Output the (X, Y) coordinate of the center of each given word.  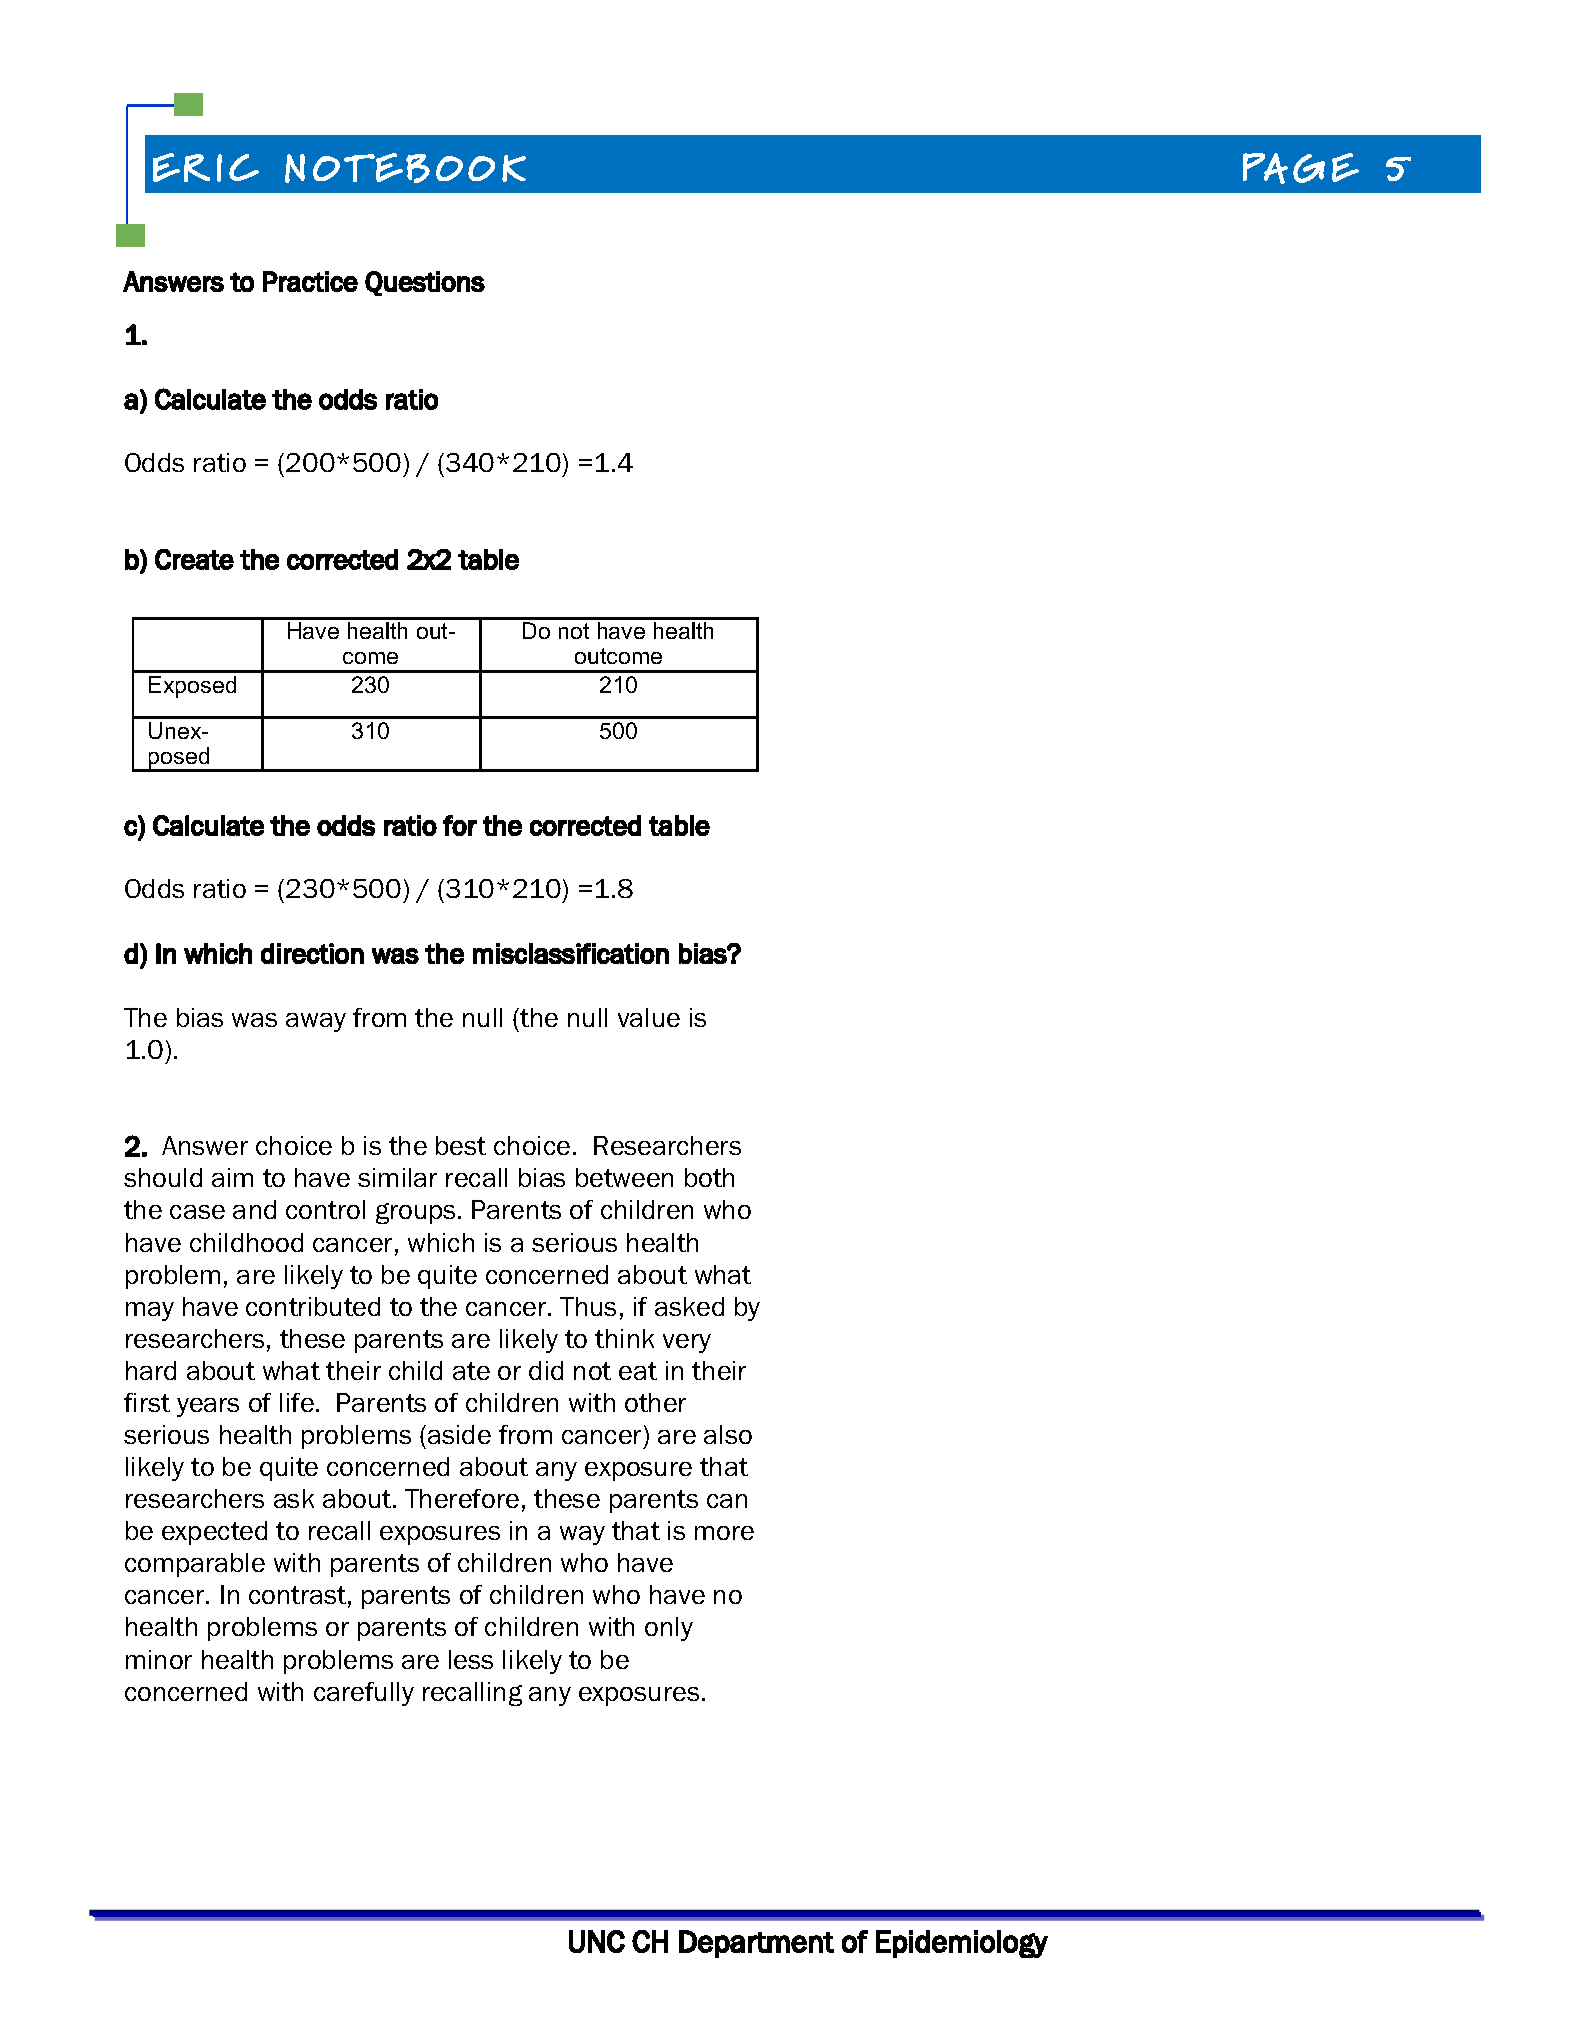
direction (312, 953)
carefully (364, 1694)
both (709, 1177)
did (546, 1370)
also (728, 1434)
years (208, 1407)
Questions (425, 283)
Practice (310, 281)
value (649, 1017)
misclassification (571, 953)
